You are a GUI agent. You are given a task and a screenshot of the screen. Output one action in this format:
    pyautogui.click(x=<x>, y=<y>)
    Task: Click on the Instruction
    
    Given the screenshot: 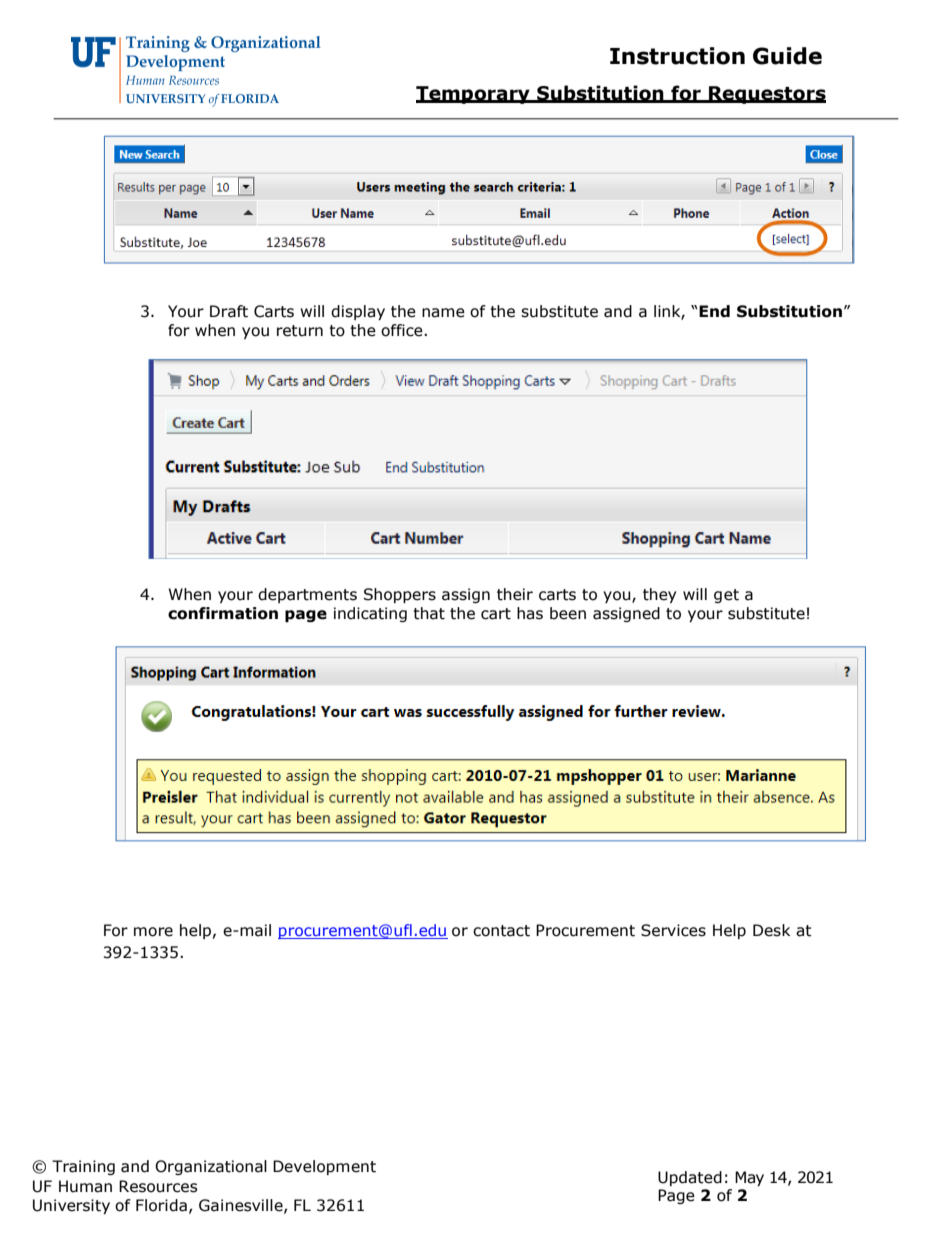 What is the action you would take?
    pyautogui.click(x=677, y=56)
